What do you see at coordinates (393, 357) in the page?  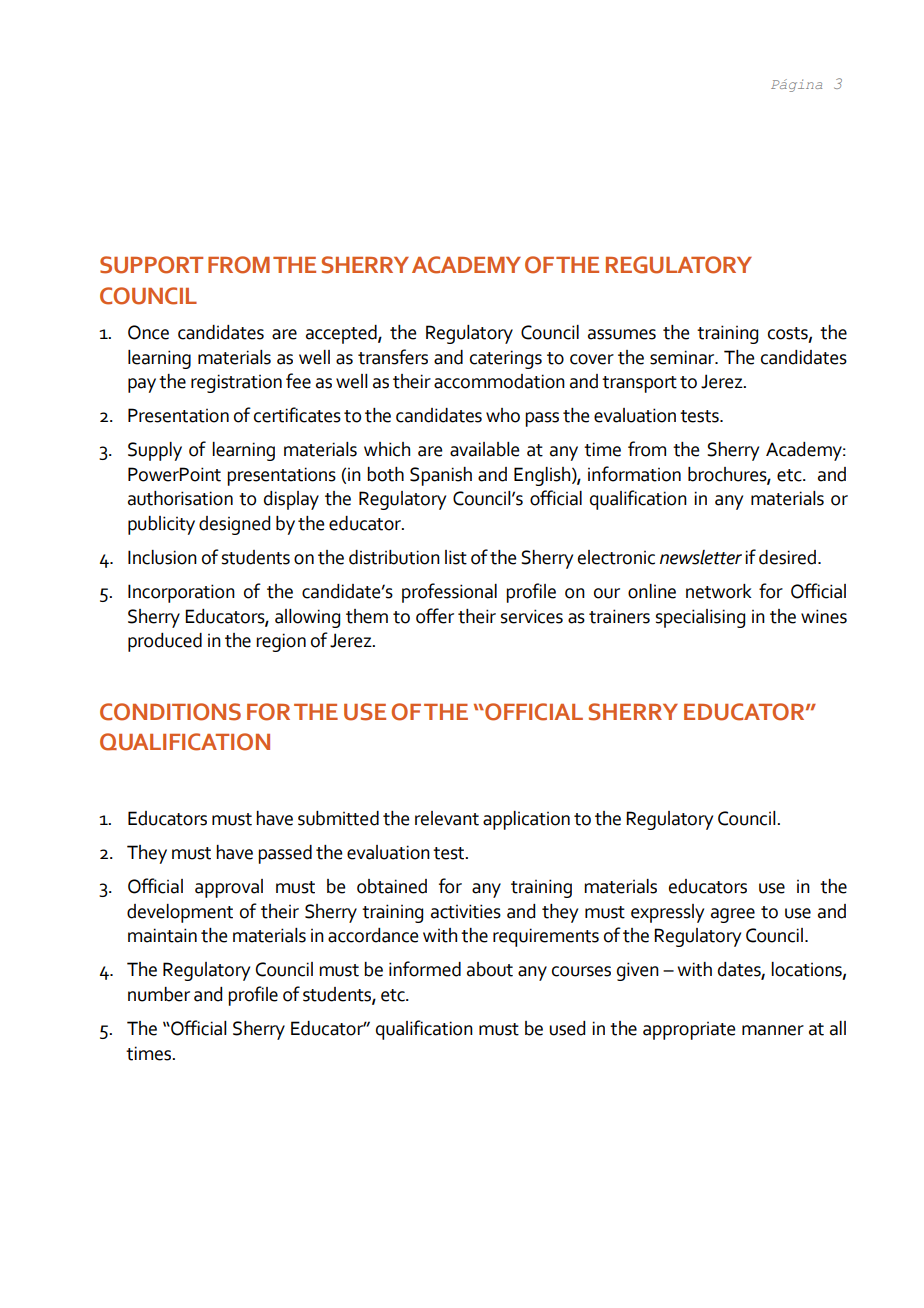 I see `transfers` at bounding box center [393, 357].
